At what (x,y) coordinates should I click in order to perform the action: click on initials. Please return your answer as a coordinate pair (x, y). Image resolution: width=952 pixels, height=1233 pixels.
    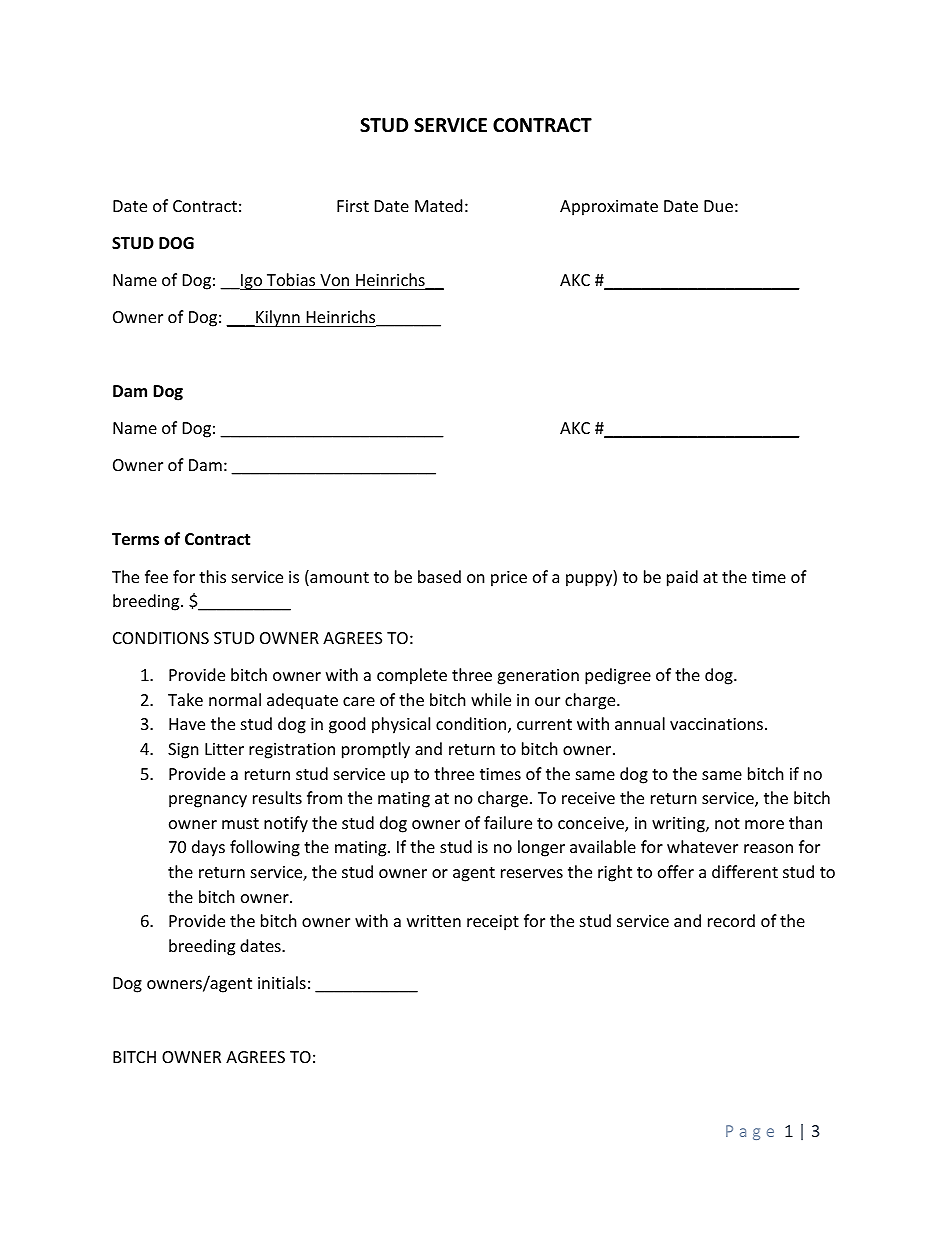
    Looking at the image, I should click on (282, 982).
